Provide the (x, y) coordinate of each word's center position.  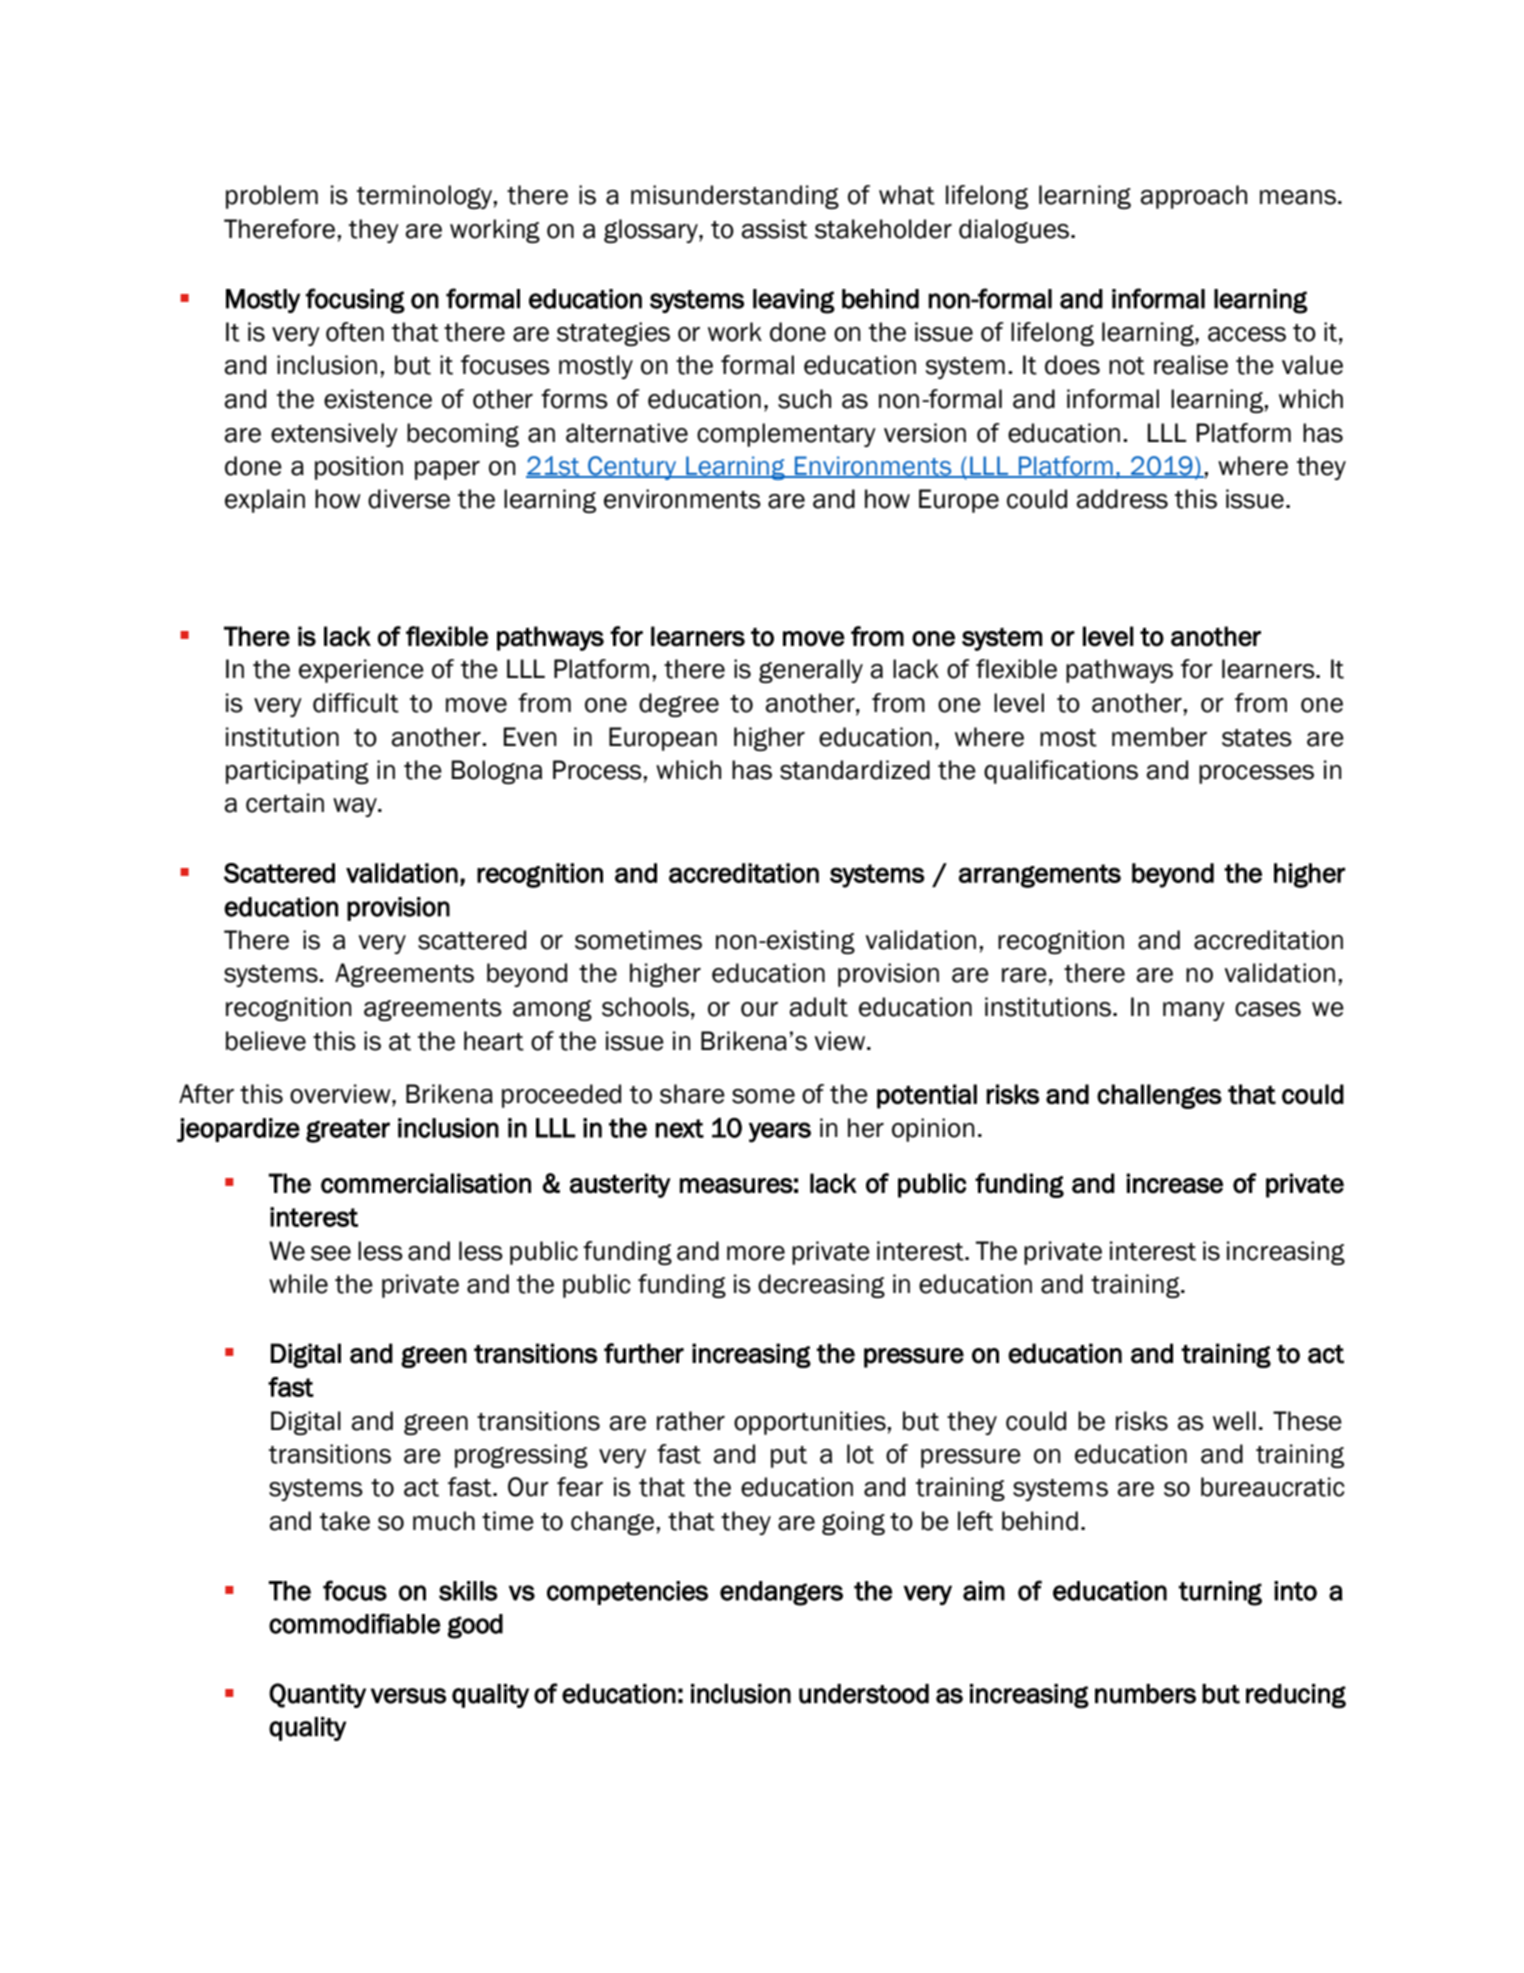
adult (819, 1007)
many (1194, 1011)
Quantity (317, 1695)
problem (272, 197)
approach (1194, 197)
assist (775, 229)
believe (266, 1041)
